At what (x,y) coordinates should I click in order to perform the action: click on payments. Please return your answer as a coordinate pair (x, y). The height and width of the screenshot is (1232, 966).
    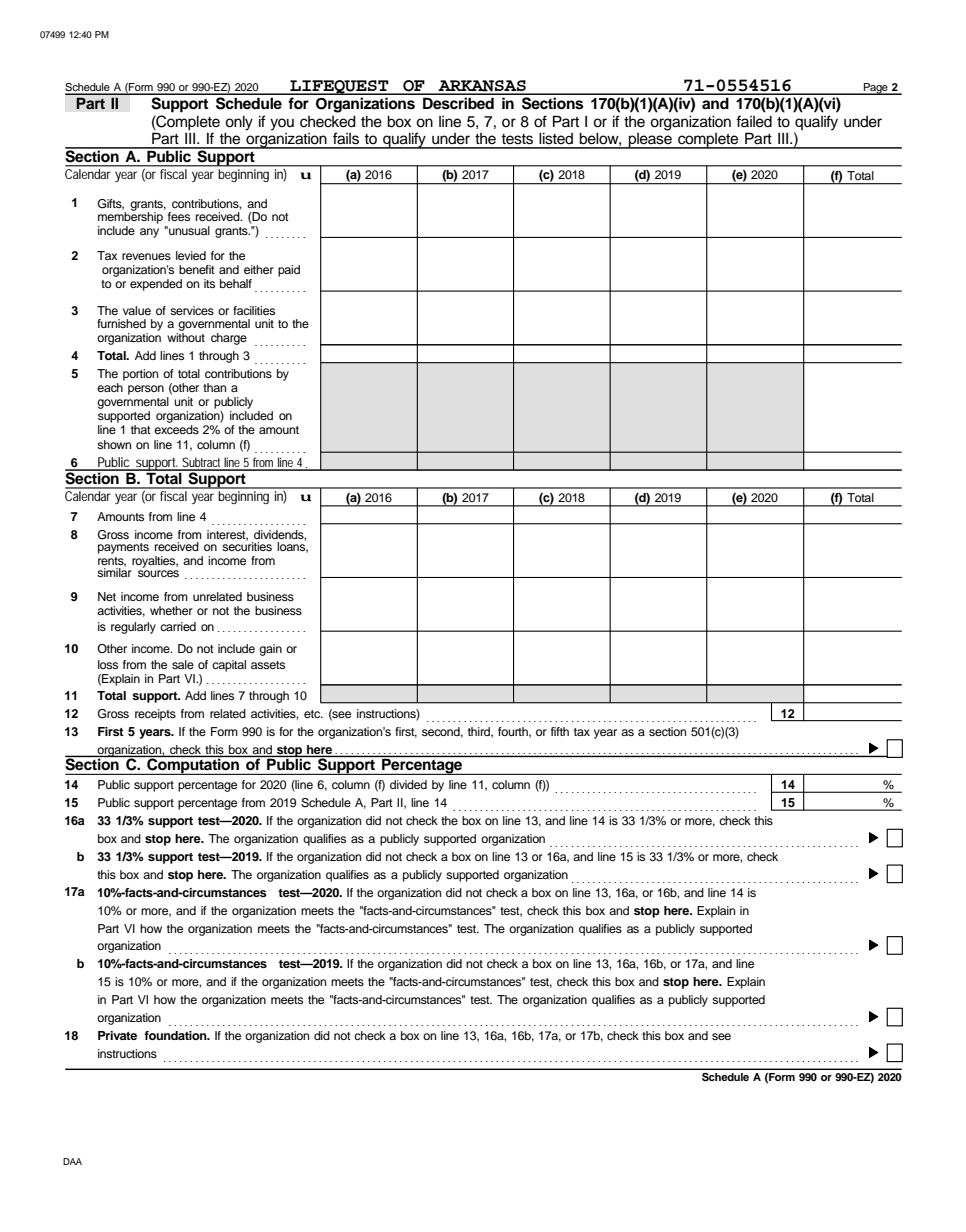
    Looking at the image, I should click on (123, 548).
